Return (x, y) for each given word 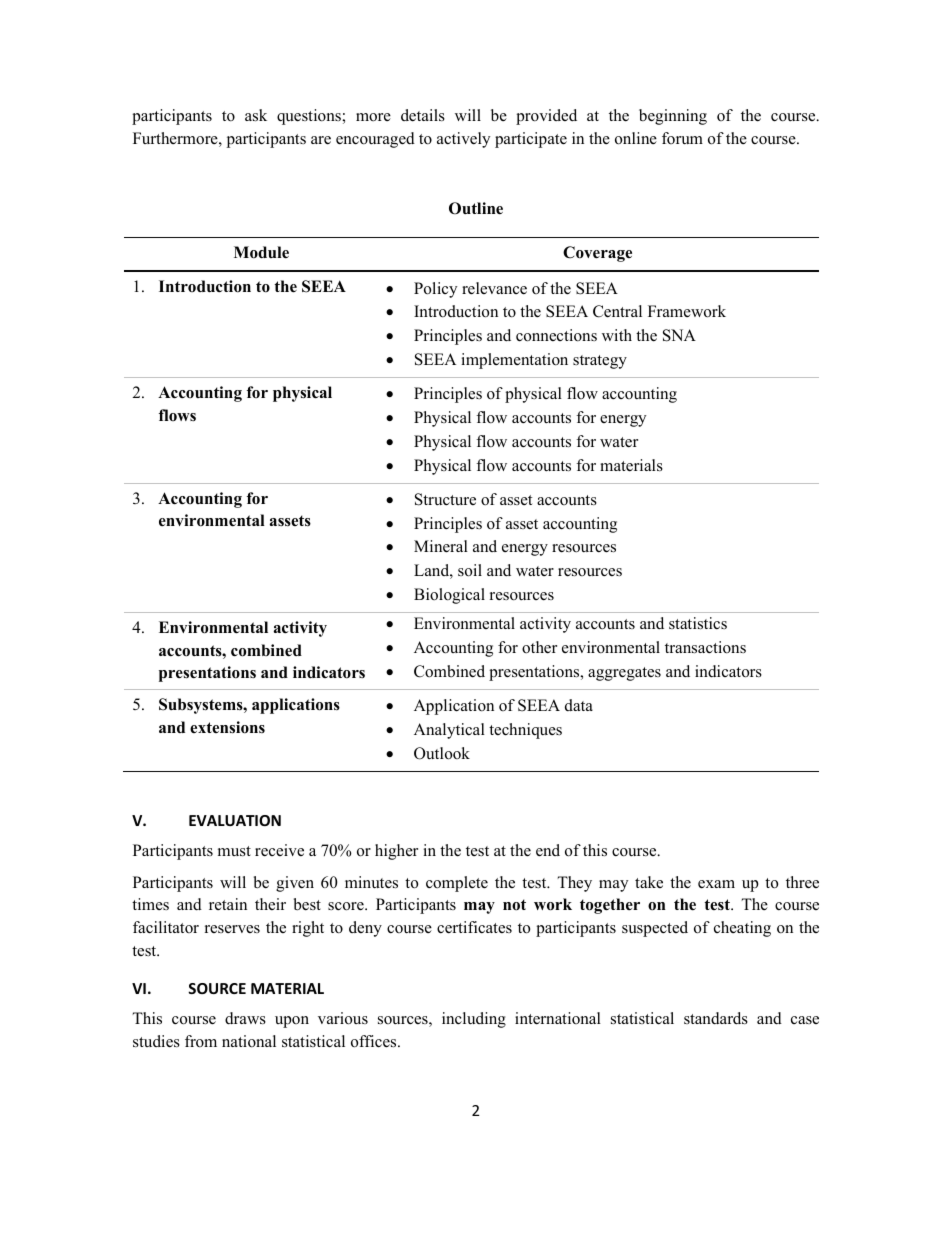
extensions (227, 727)
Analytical (449, 731)
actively (463, 140)
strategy (600, 362)
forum (682, 138)
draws (245, 1018)
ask (256, 115)
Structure (445, 499)
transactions (705, 647)
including (474, 1020)
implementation (514, 361)
